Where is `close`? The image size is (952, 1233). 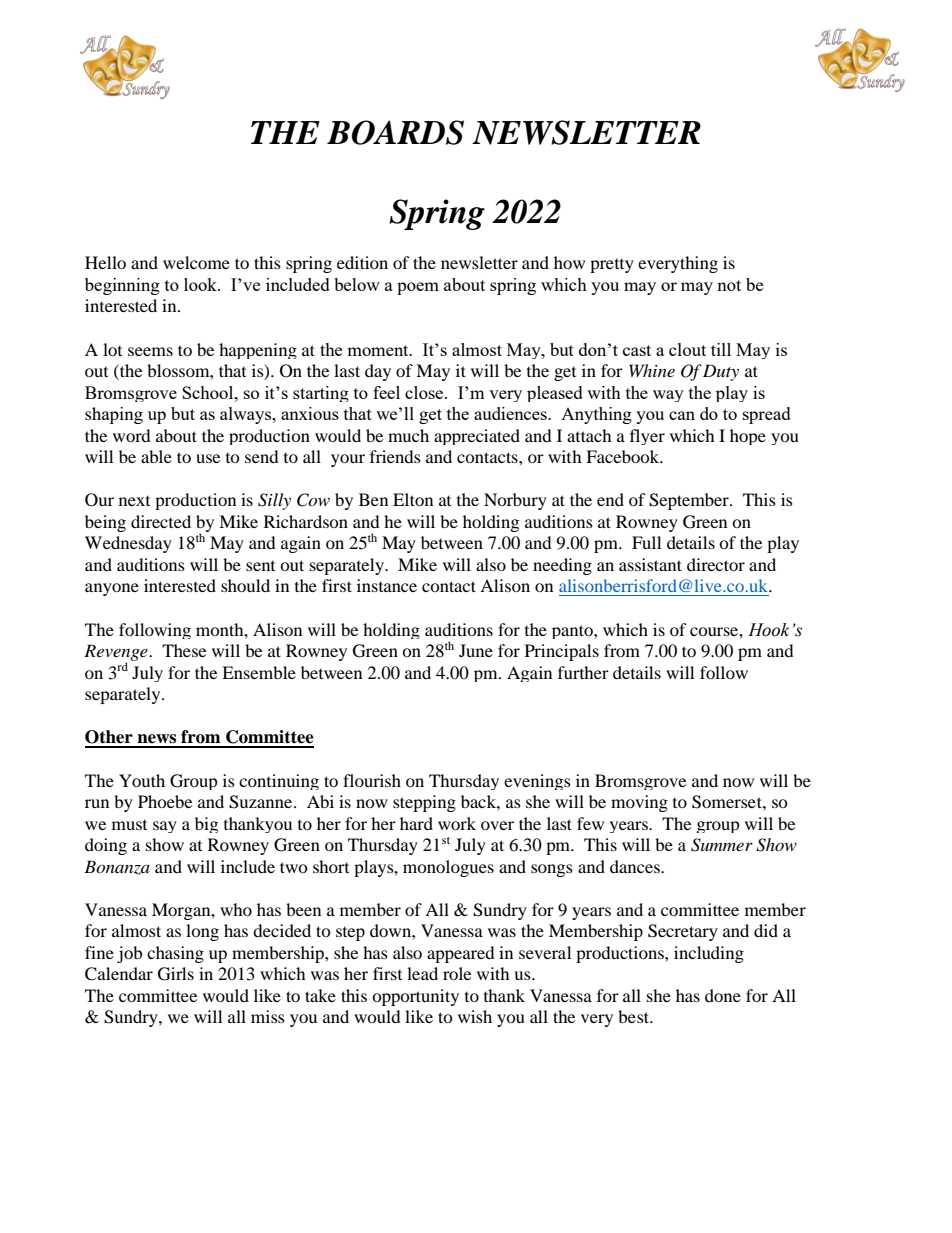
close is located at coordinates (425, 392).
